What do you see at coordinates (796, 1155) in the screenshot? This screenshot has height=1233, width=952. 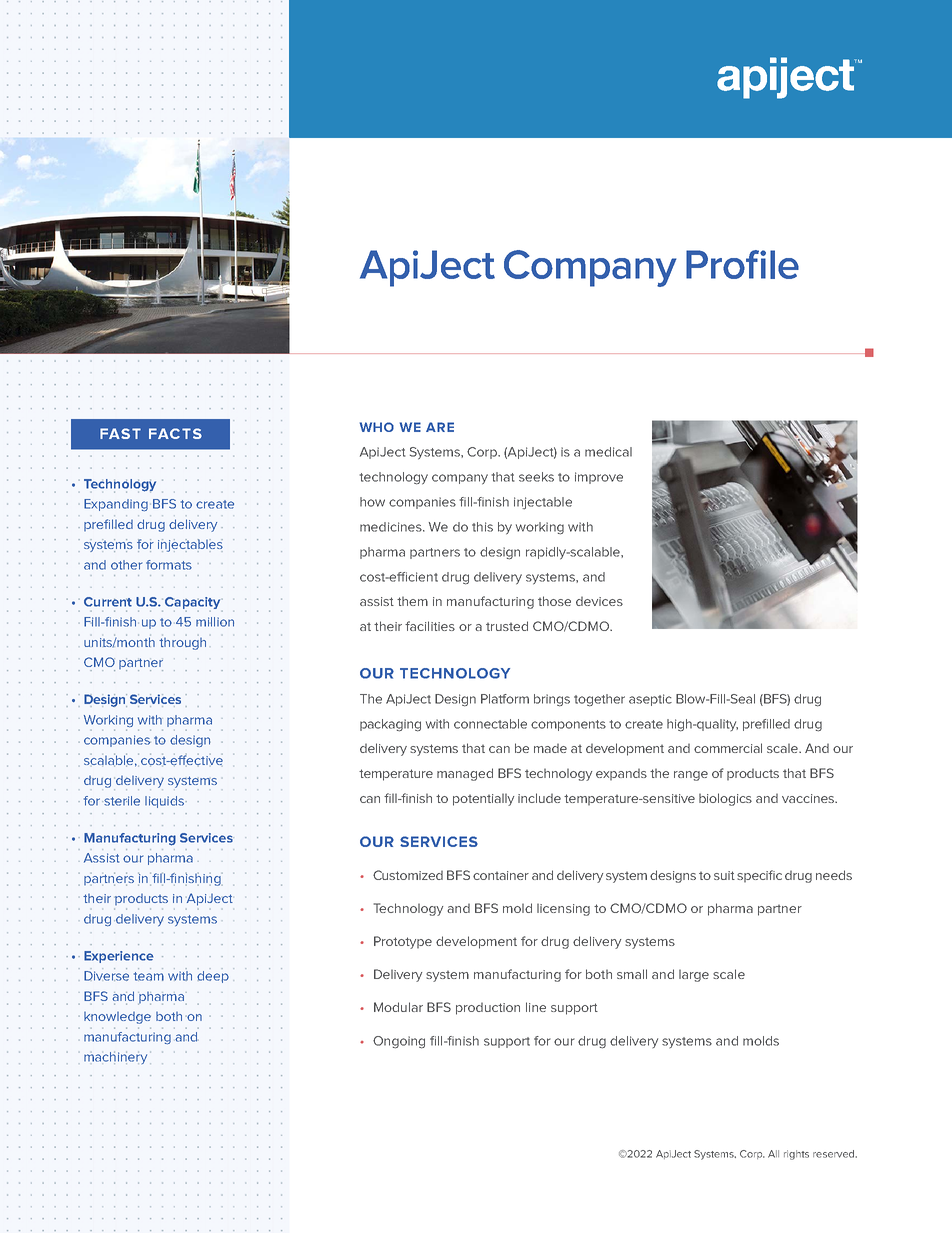 I see `rights` at bounding box center [796, 1155].
